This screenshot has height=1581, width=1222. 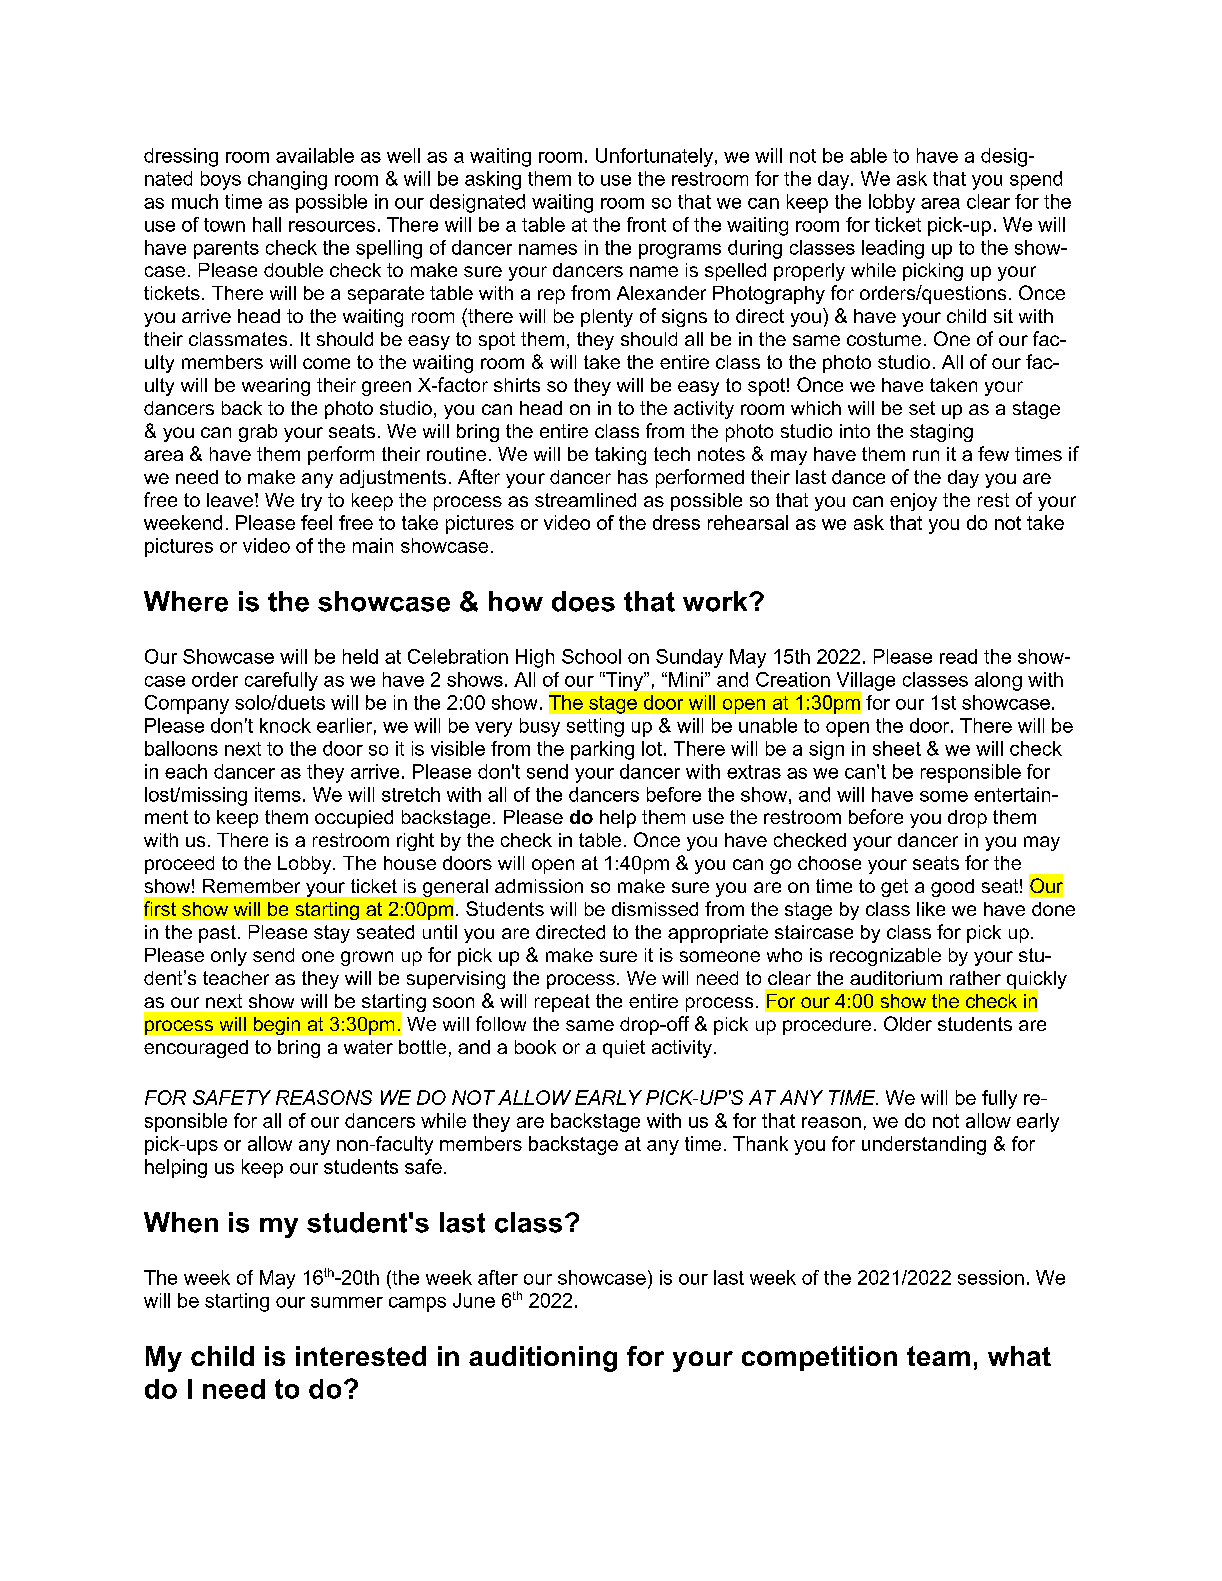 I want to click on Remember, so click(x=251, y=886).
